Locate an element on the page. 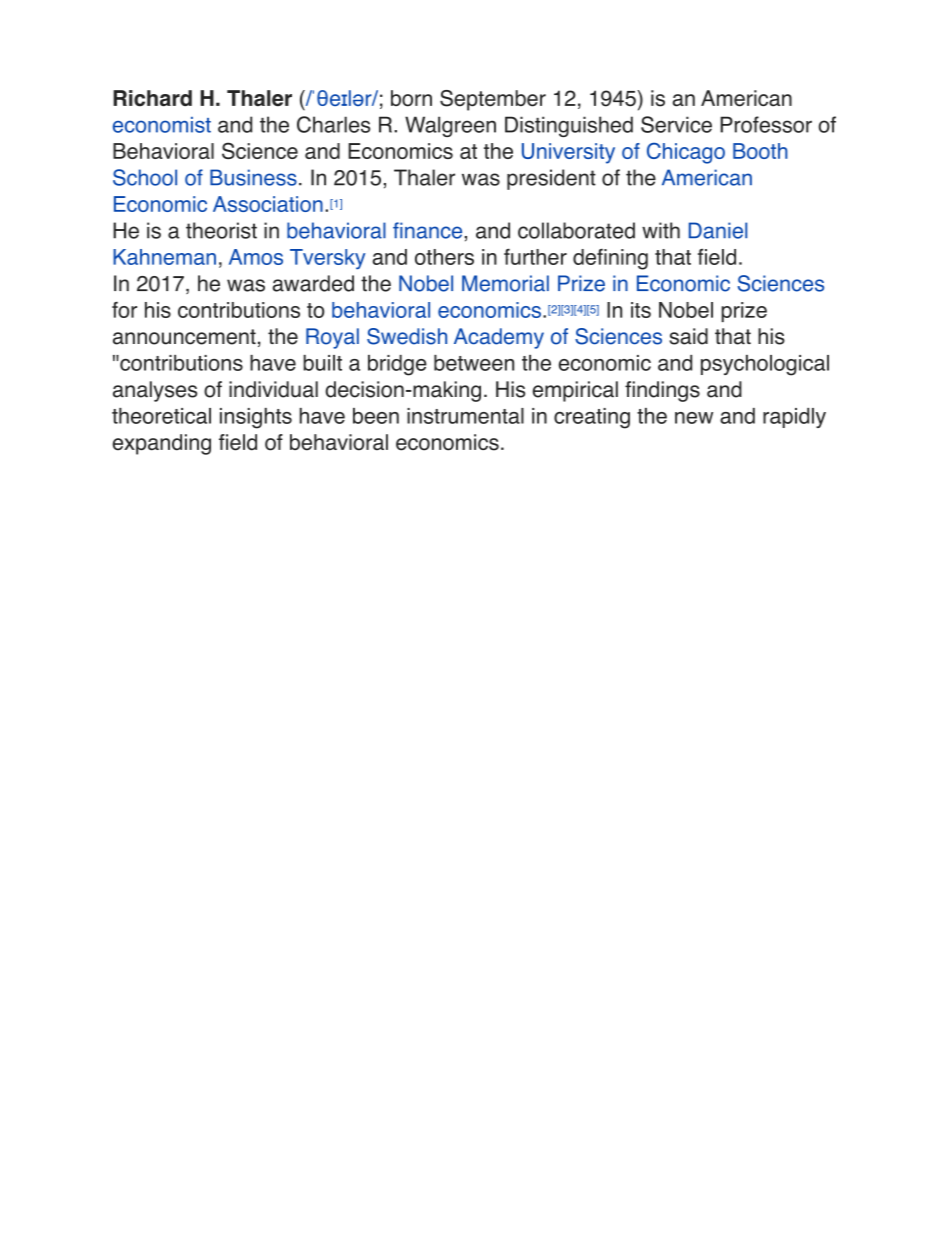  expanding is located at coordinates (162, 444).
